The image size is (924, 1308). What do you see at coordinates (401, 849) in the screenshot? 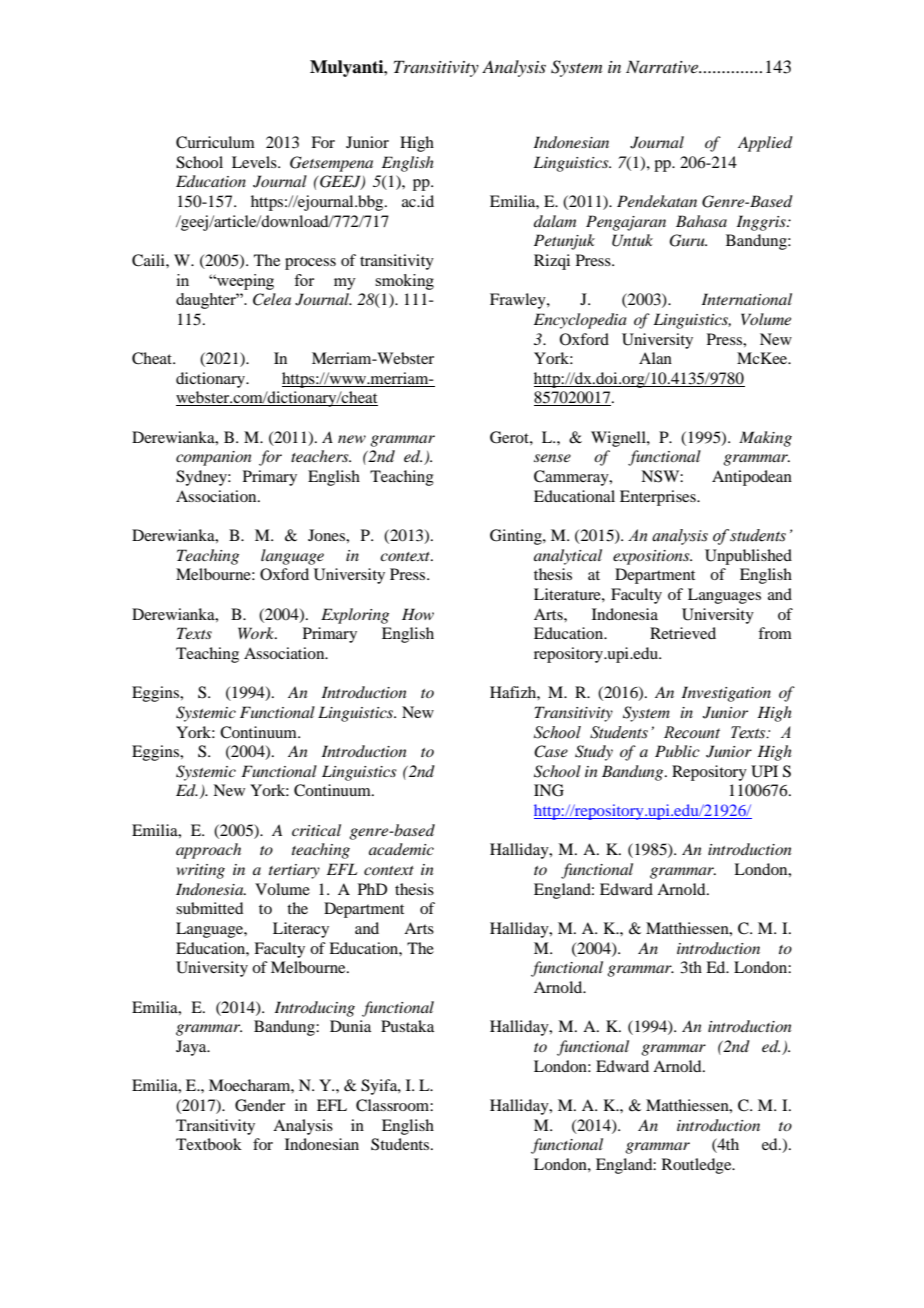
I see `academic` at bounding box center [401, 849].
